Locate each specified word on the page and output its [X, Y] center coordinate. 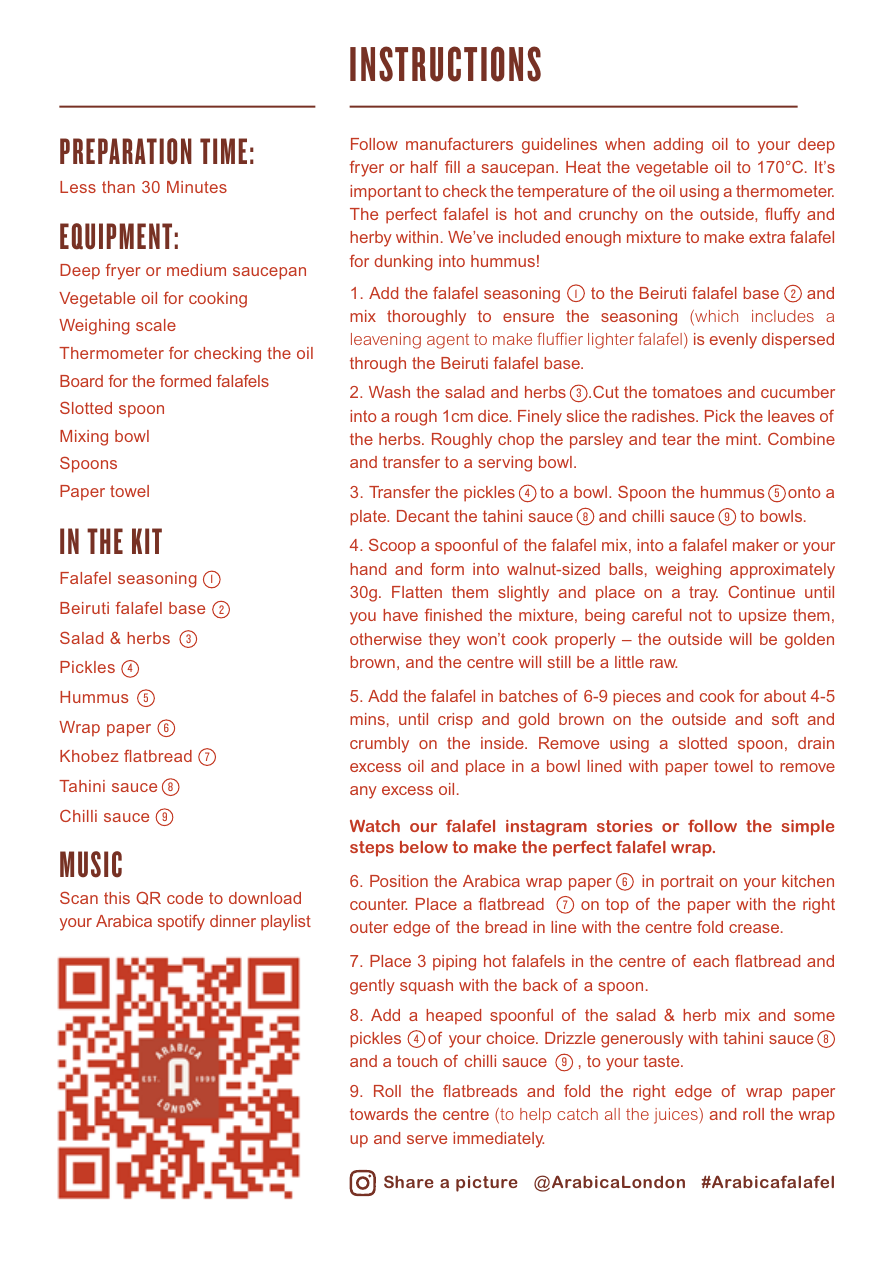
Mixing [84, 438]
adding [678, 146]
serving [505, 464]
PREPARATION [126, 151]
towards [379, 1114]
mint [743, 439]
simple [808, 828]
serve [427, 1139]
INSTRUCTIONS [445, 64]
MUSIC [91, 864]
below [424, 847]
